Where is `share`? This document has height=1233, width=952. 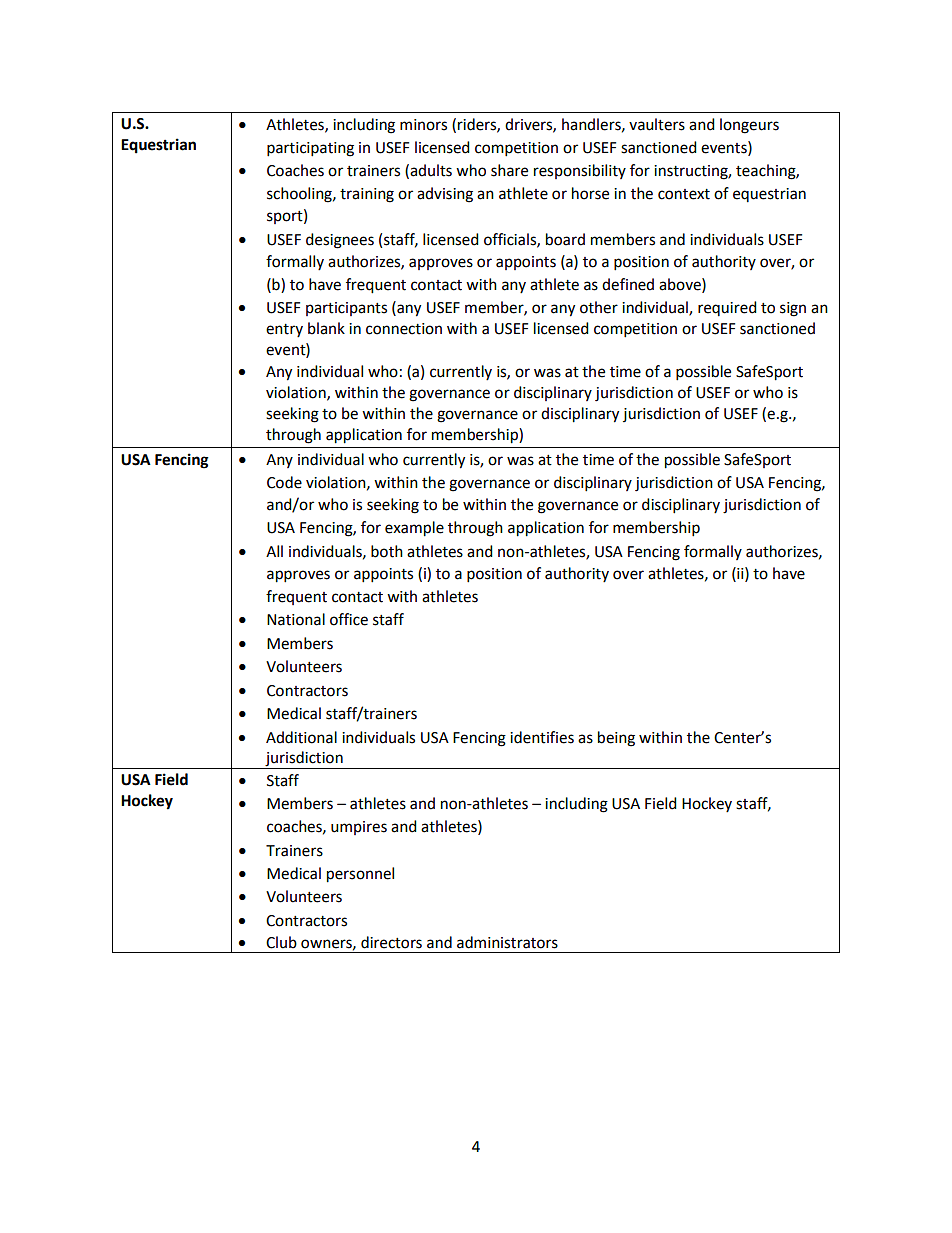 share is located at coordinates (509, 170).
